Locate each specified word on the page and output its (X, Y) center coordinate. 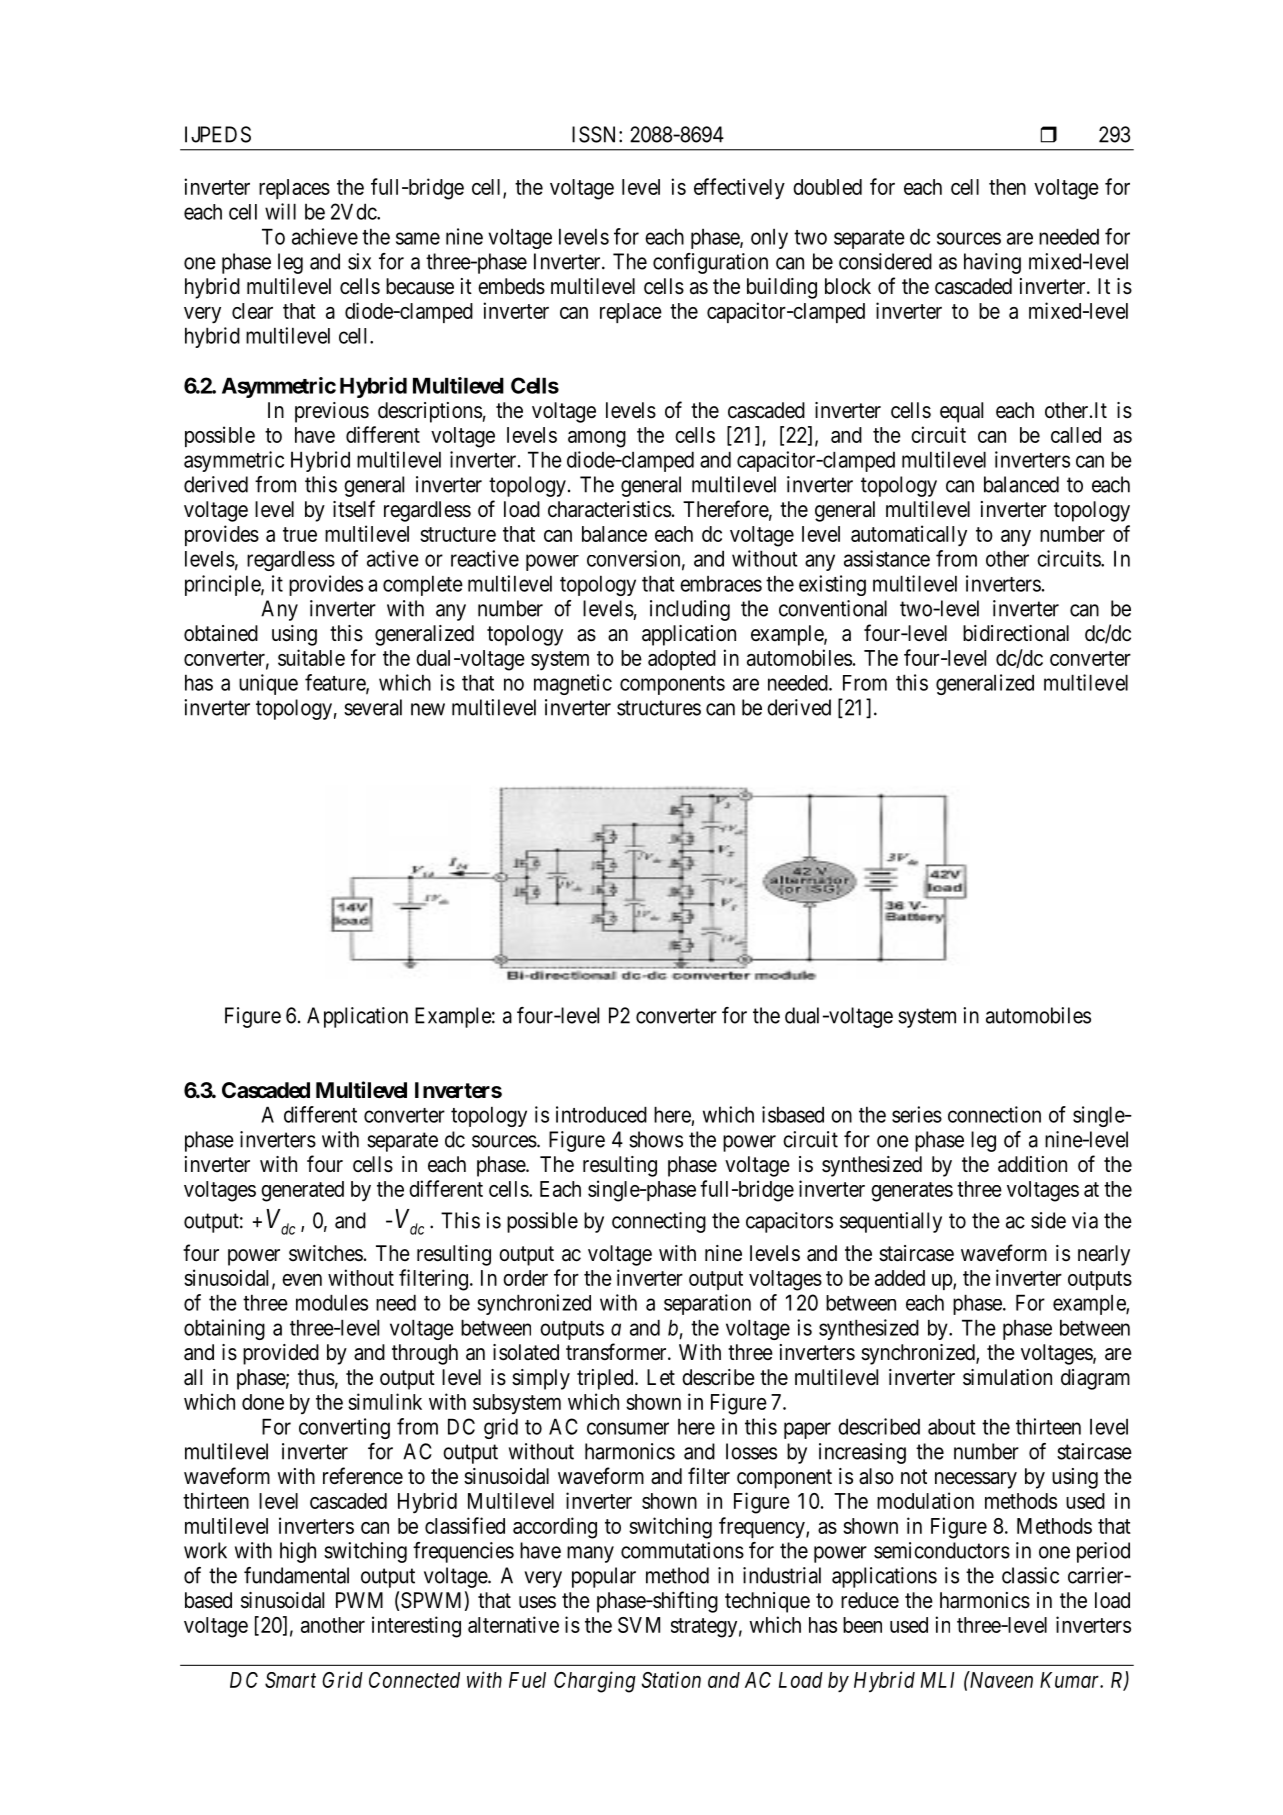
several (373, 707)
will (280, 211)
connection (994, 1114)
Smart (290, 1680)
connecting (659, 1222)
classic (1030, 1575)
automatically (909, 536)
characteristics (609, 509)
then (1007, 187)
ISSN (596, 134)
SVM (639, 1625)
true (300, 534)
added (900, 1278)
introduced (601, 1114)
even (302, 1280)
